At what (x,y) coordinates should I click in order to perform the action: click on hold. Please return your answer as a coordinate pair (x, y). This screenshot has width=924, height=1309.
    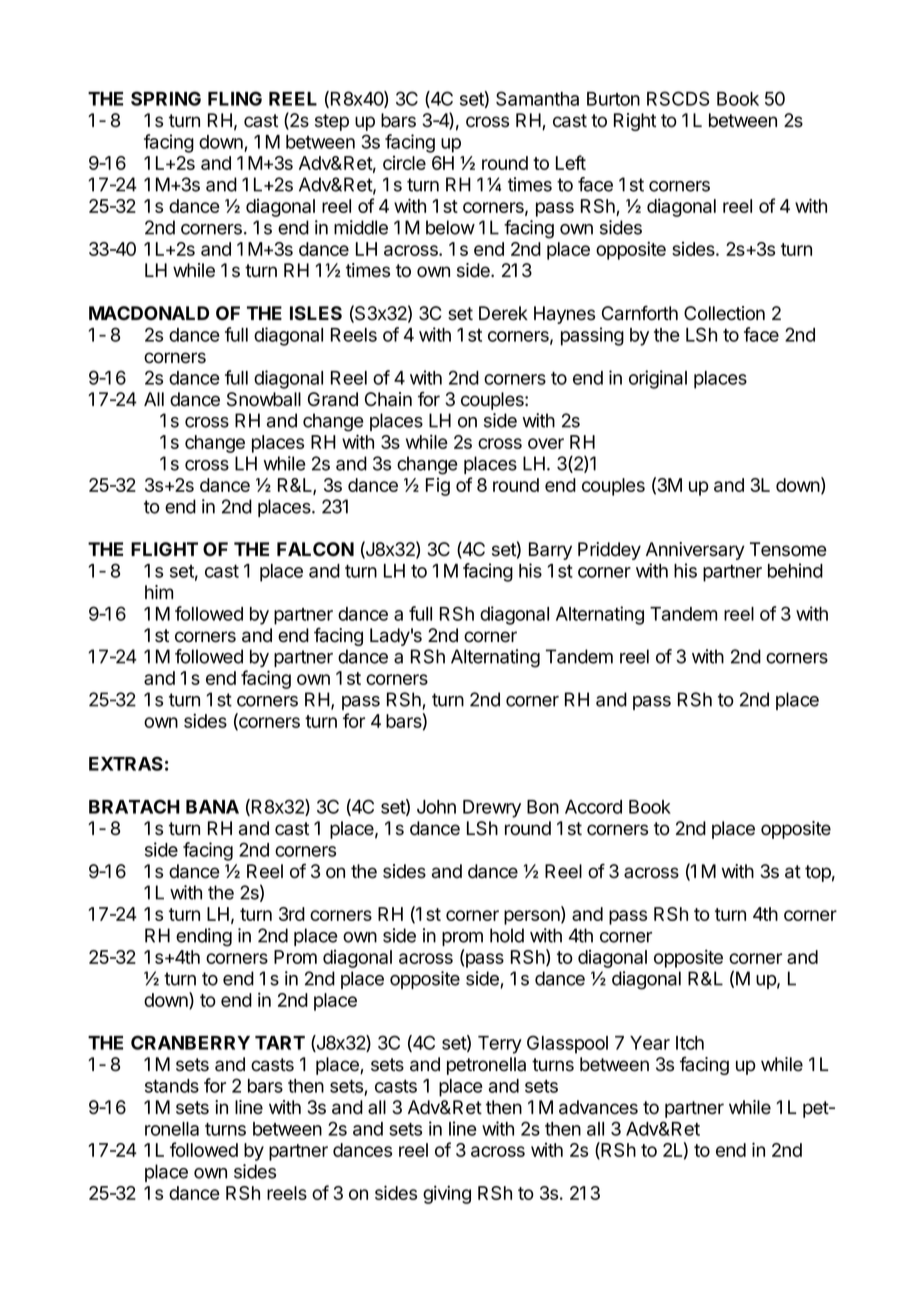
    Looking at the image, I should click on (507, 935).
